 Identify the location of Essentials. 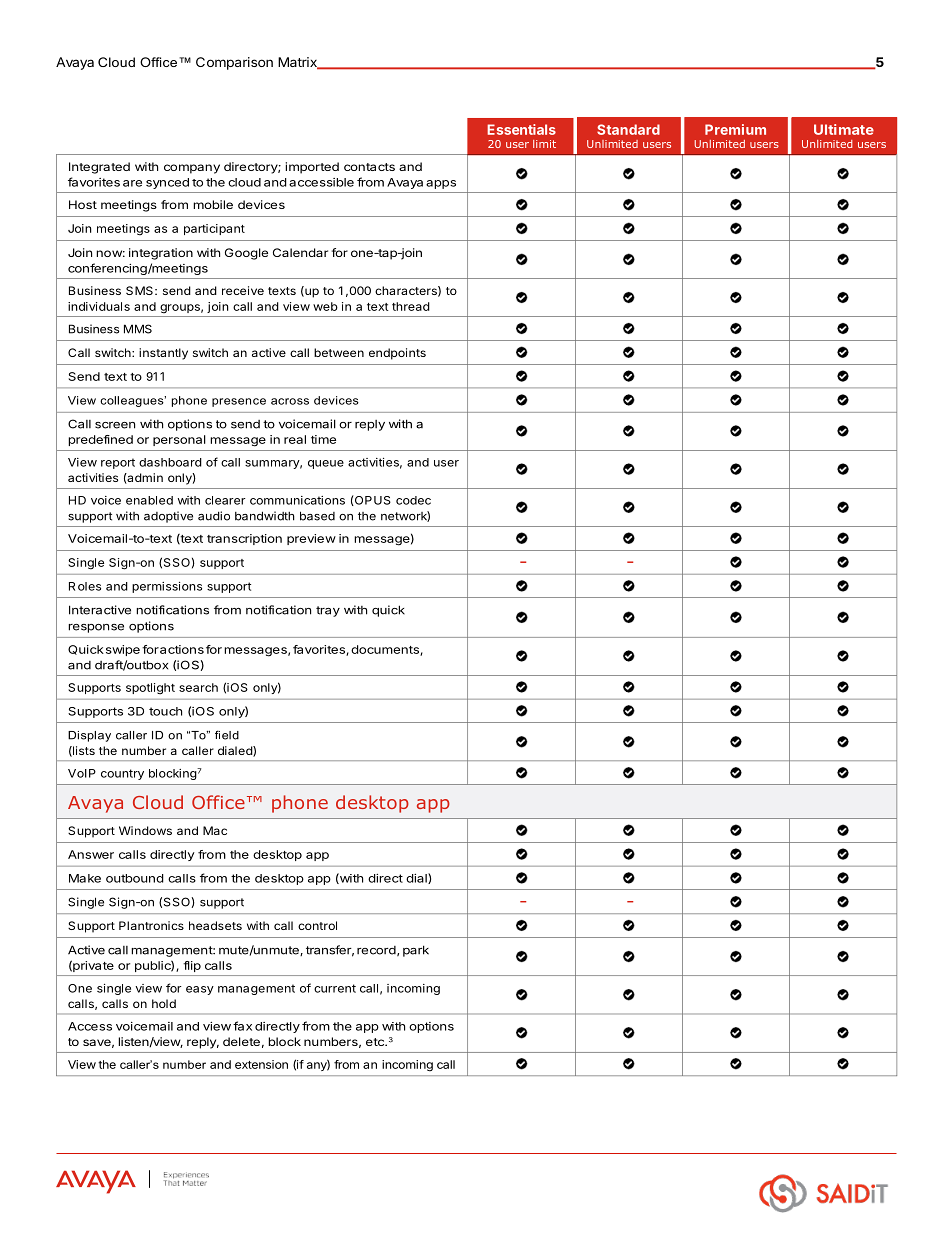
(521, 129).
